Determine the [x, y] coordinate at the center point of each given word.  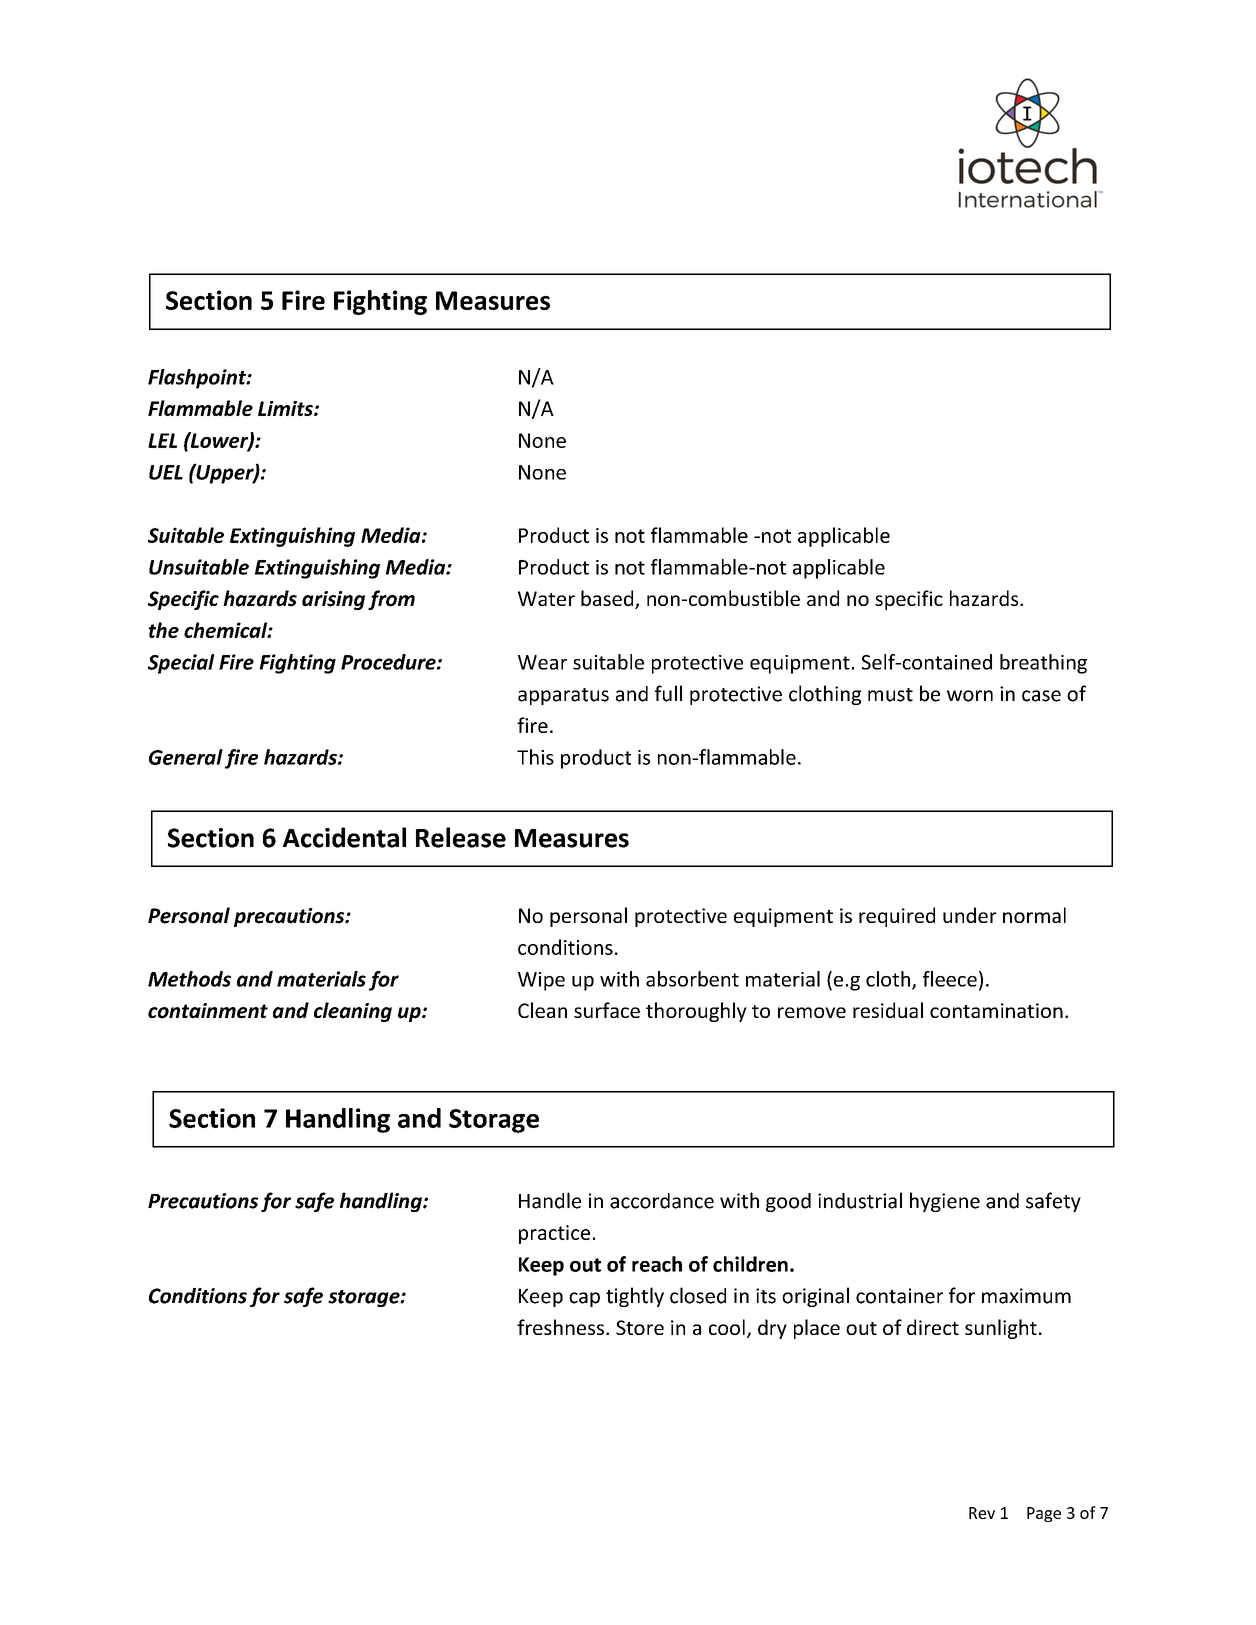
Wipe [541, 981]
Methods [189, 979]
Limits [286, 408]
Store [640, 1327]
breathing [1043, 664]
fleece [950, 979]
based [608, 599]
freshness [560, 1327]
